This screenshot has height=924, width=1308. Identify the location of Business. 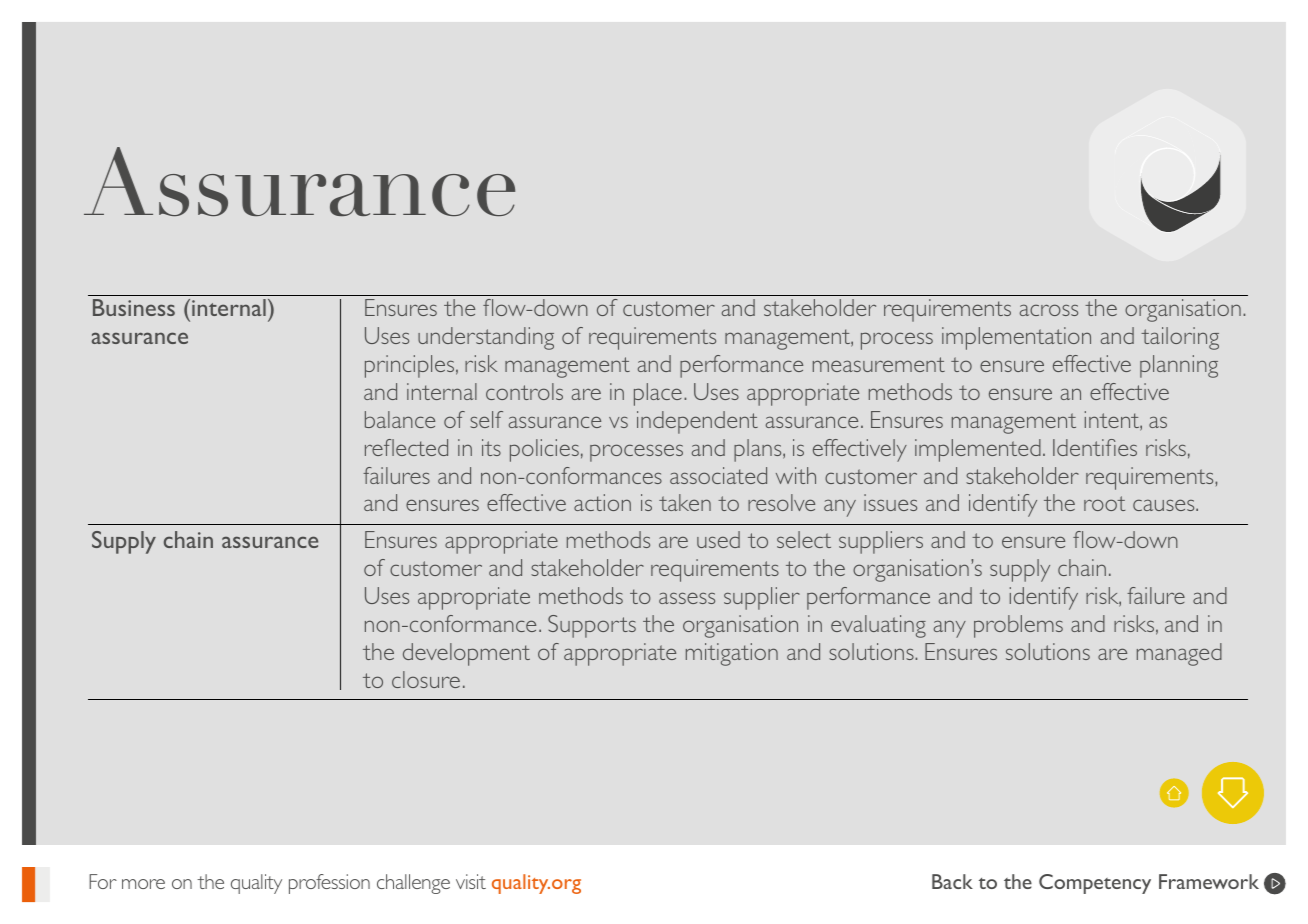
(134, 307).
